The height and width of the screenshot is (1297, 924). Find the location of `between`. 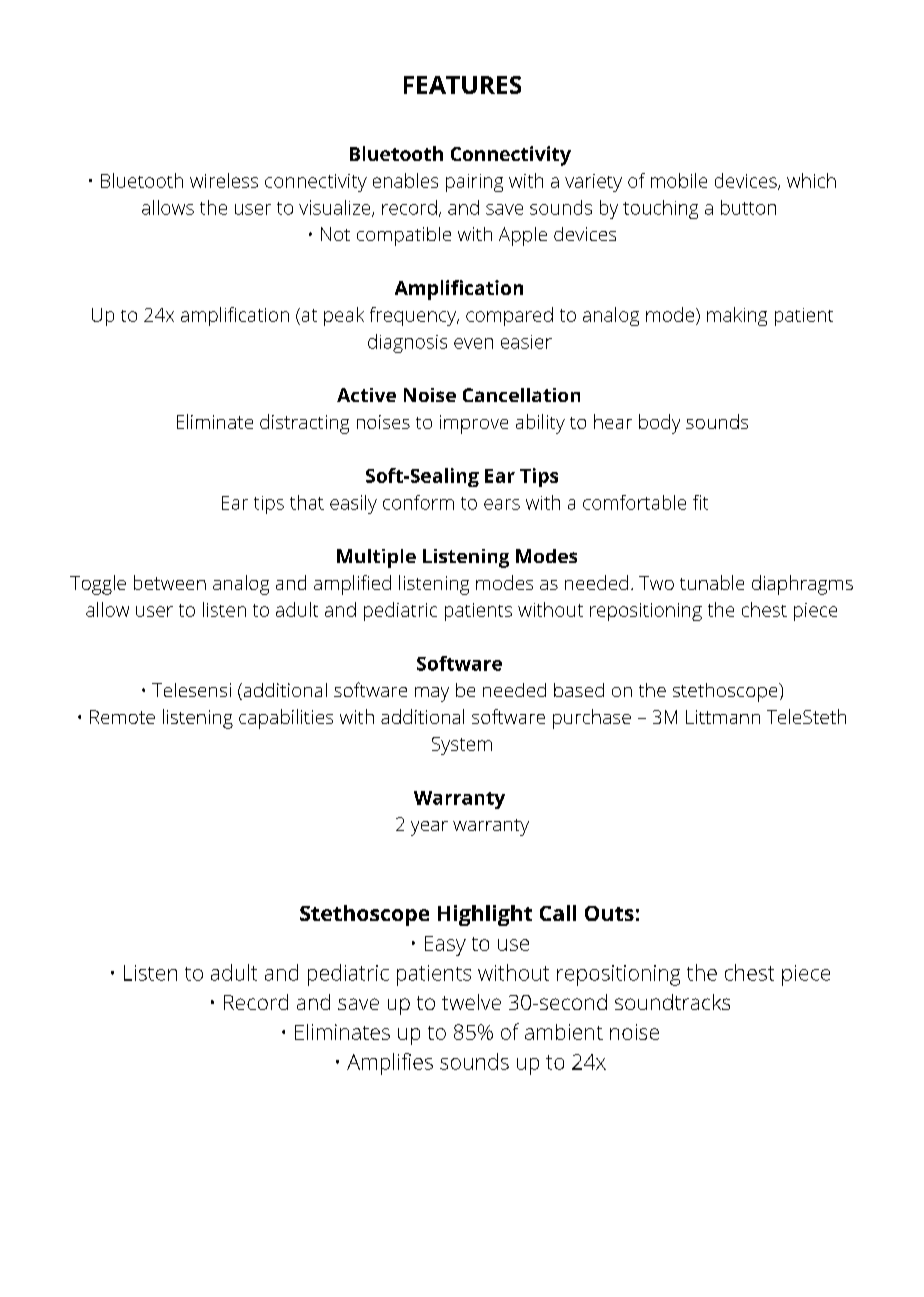

between is located at coordinates (170, 582).
